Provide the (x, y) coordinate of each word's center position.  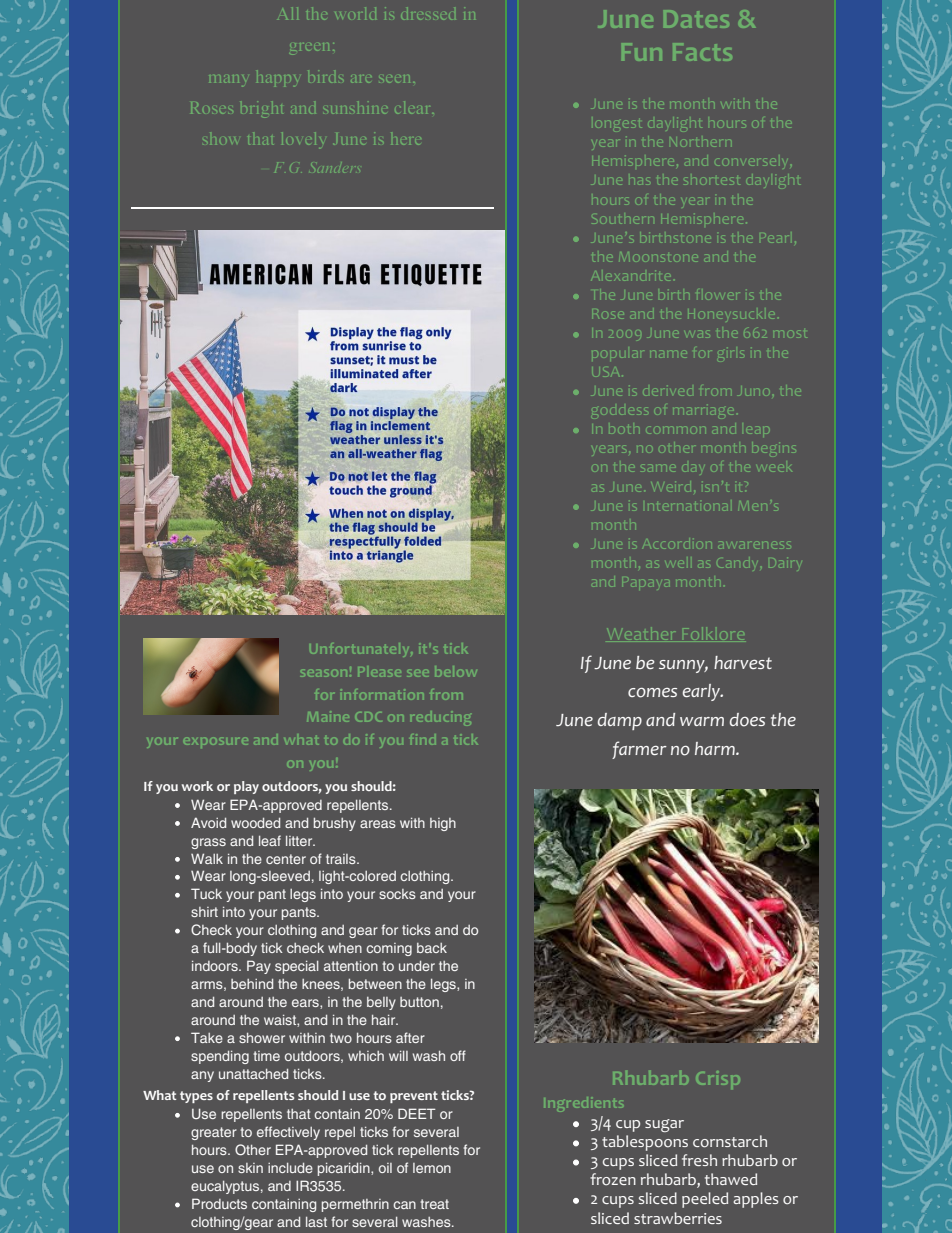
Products (219, 1203)
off (458, 1055)
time (267, 1056)
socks (397, 894)
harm (716, 748)
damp (620, 721)
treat (435, 1204)
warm (702, 721)
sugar (664, 1125)
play (246, 787)
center (286, 859)
